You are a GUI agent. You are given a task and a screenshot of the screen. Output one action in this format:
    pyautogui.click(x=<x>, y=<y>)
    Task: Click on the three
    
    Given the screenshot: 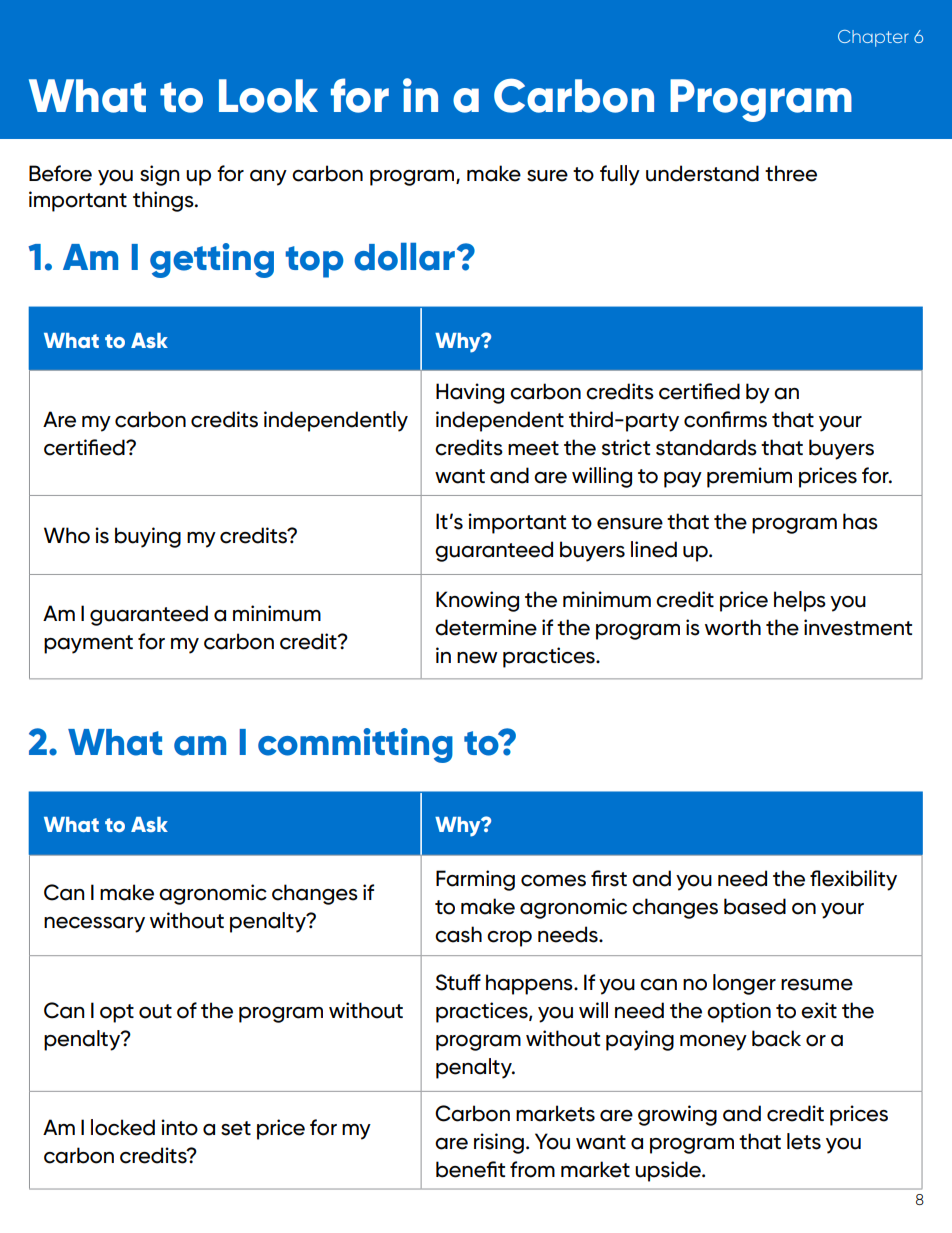 What is the action you would take?
    pyautogui.click(x=791, y=173)
